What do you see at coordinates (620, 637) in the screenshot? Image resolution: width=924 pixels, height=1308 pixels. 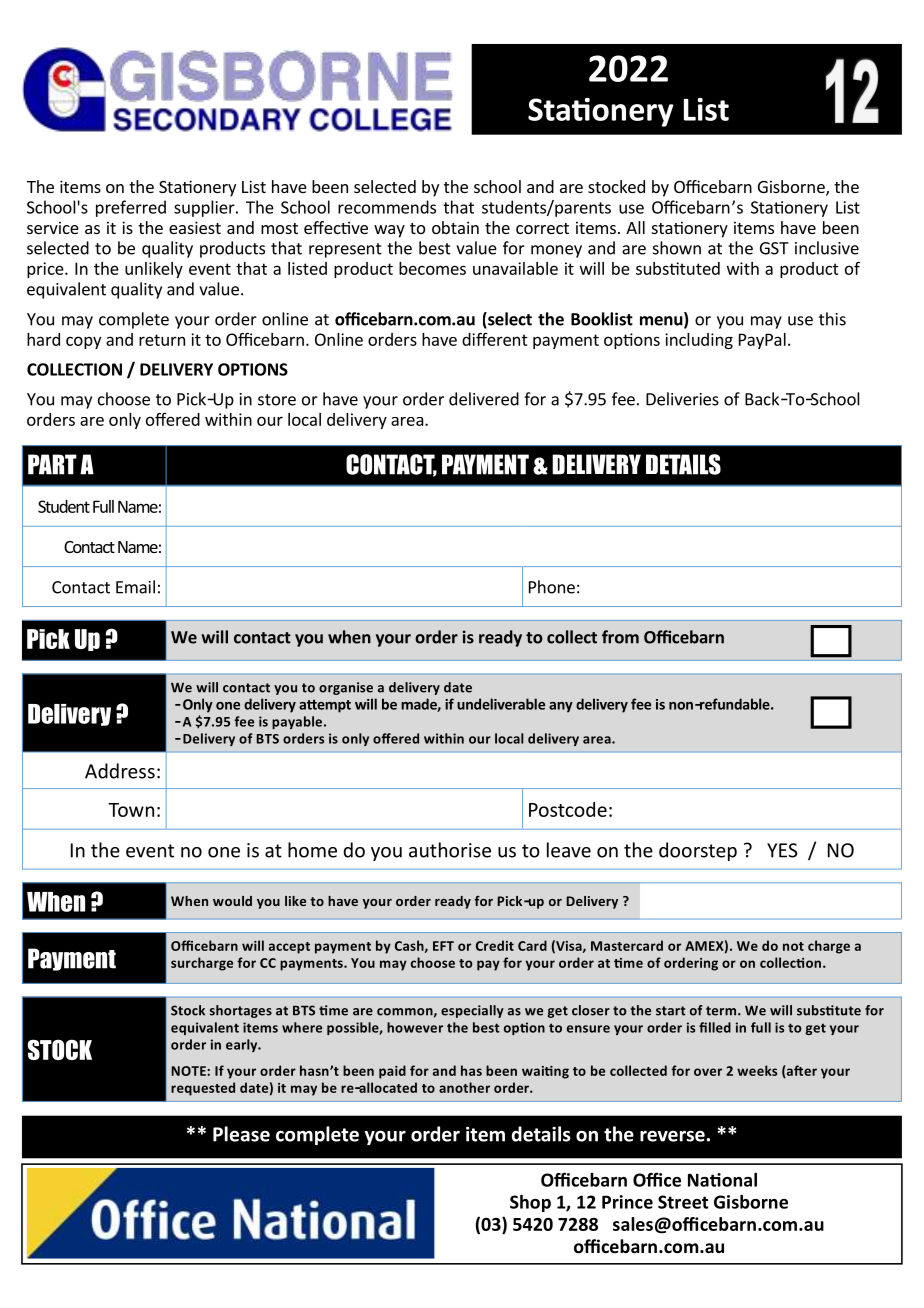 I see `from` at bounding box center [620, 637].
